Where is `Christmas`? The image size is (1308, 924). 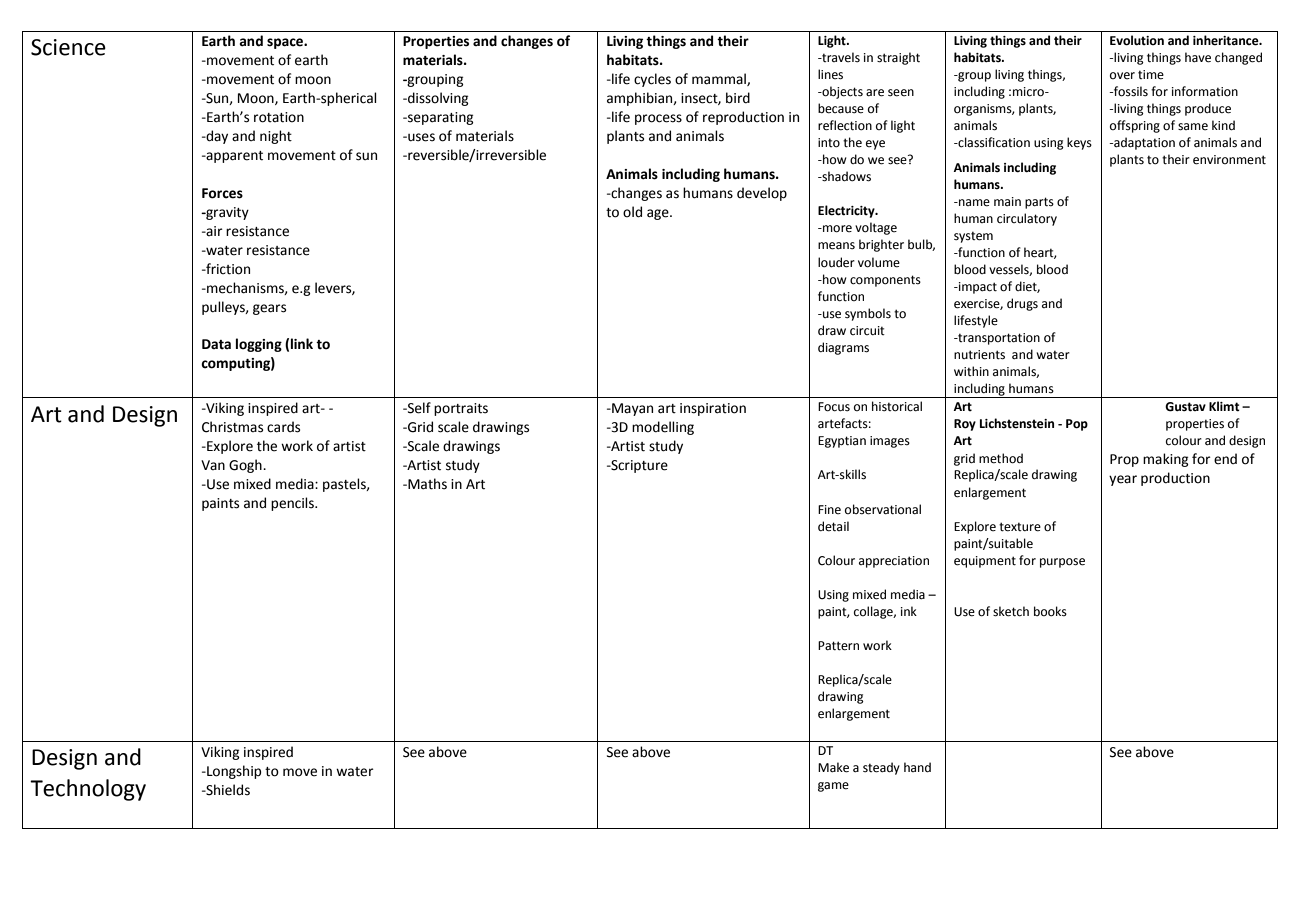 Christmas is located at coordinates (232, 427).
